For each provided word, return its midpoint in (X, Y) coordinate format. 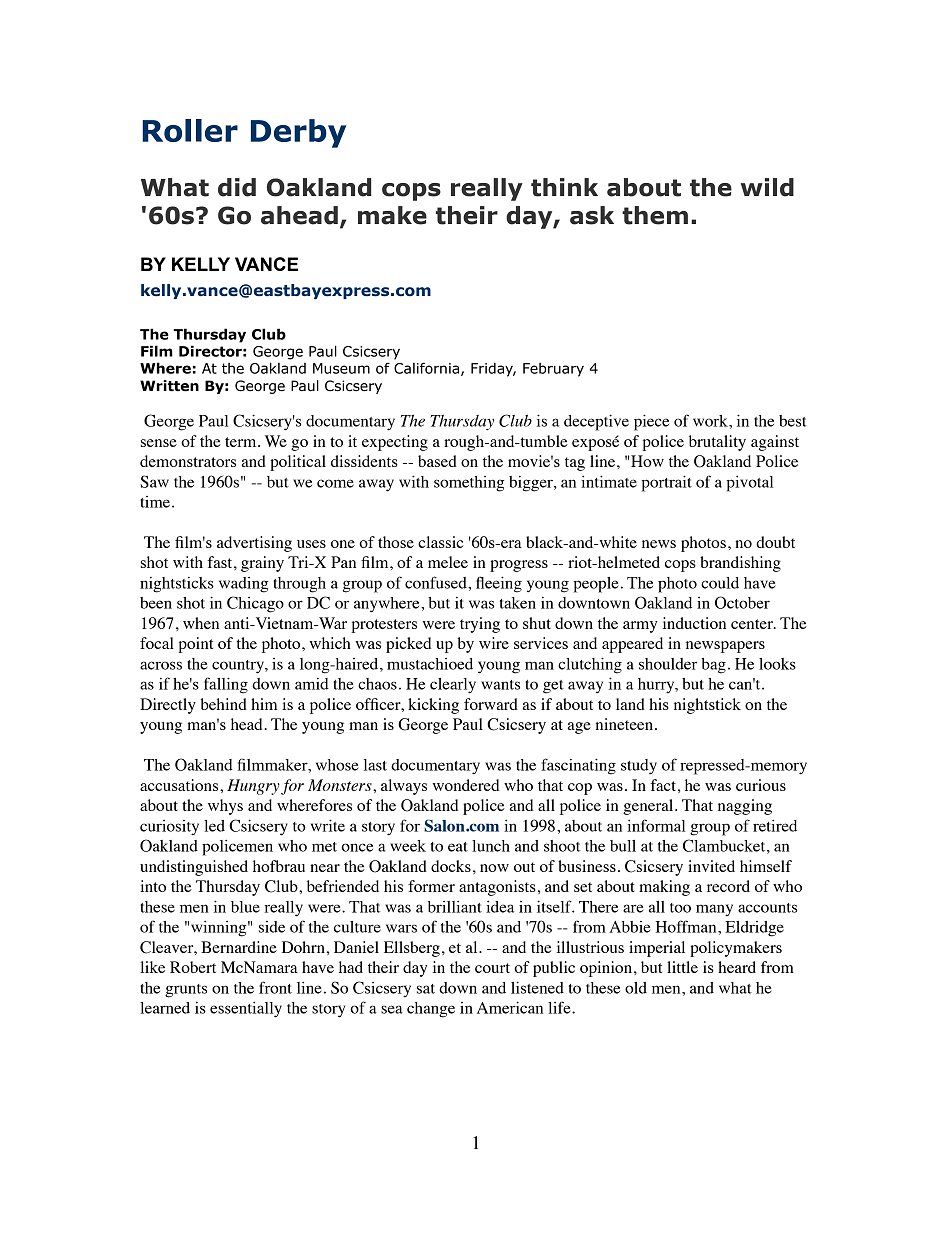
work (711, 421)
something (469, 484)
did (237, 187)
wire (494, 643)
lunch (491, 846)
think (564, 187)
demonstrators (188, 461)
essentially (246, 1009)
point (195, 645)
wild (767, 187)
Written (169, 386)
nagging (745, 807)
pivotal (750, 483)
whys (225, 807)
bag (713, 666)
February (553, 370)
